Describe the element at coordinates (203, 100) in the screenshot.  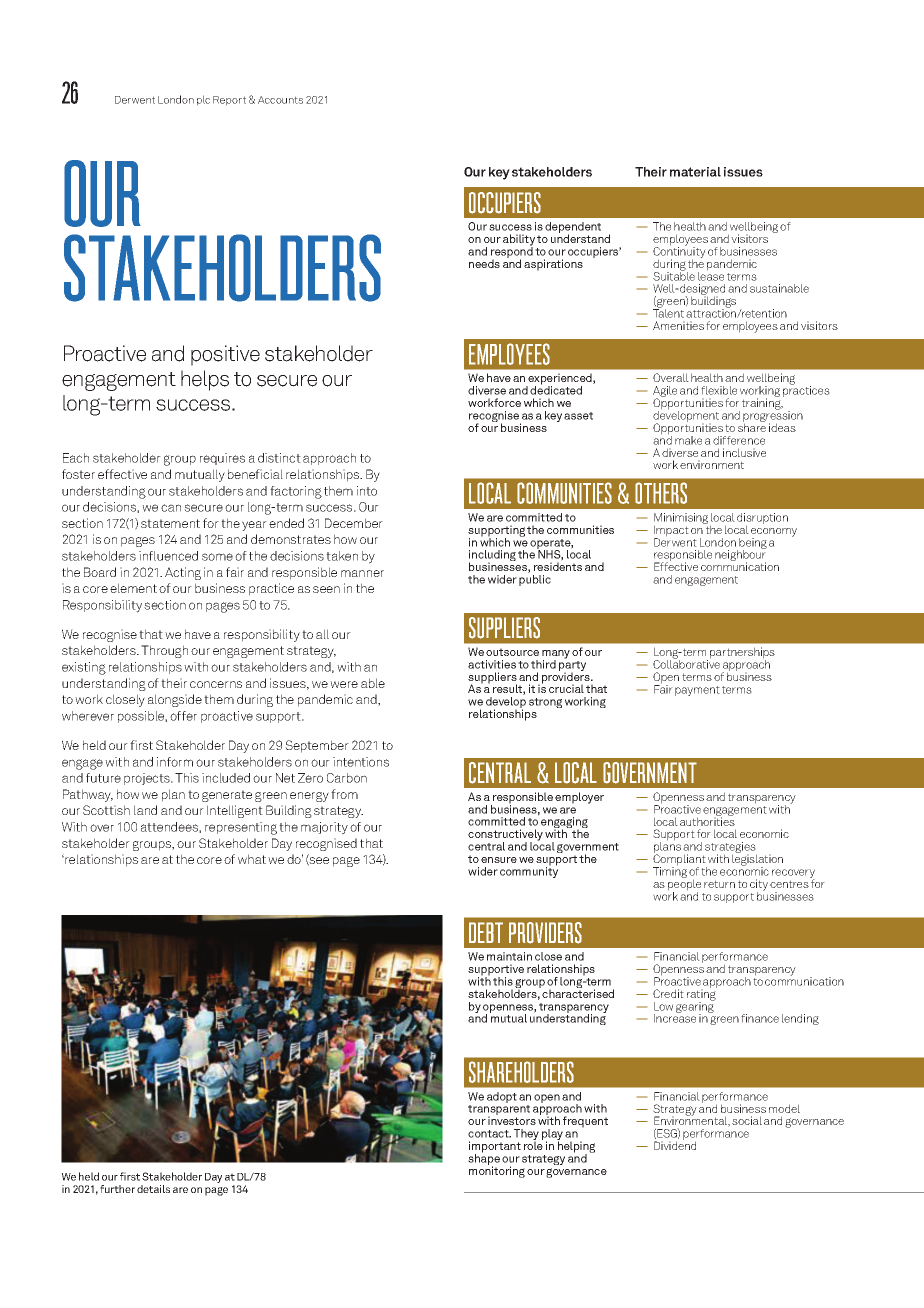
I see `plc` at that location.
